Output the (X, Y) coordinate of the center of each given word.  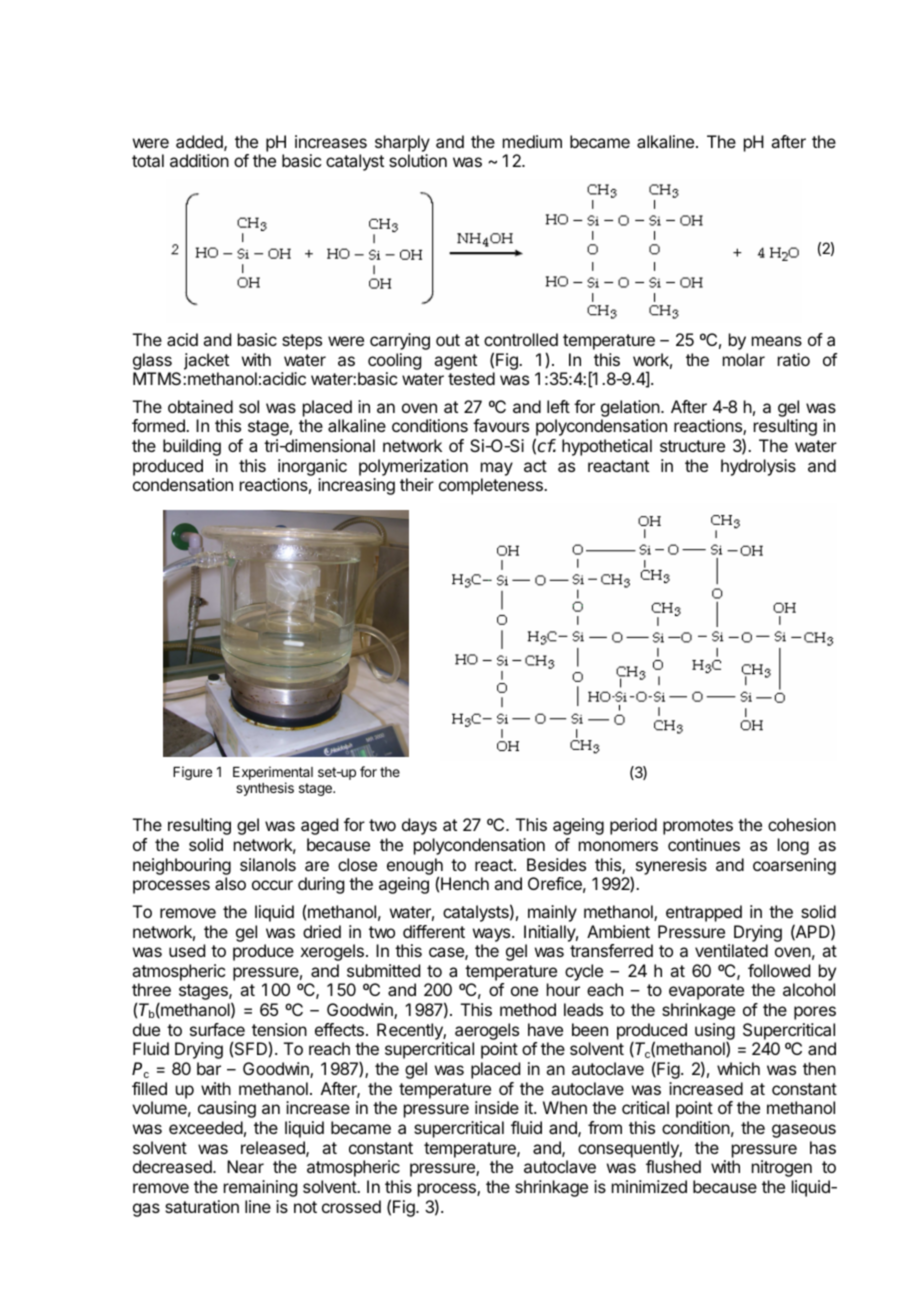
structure (692, 446)
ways (493, 935)
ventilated (731, 950)
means (777, 341)
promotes (698, 827)
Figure (192, 773)
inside (497, 1107)
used (187, 950)
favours (501, 425)
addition (199, 160)
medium (532, 141)
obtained (200, 406)
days (419, 826)
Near (245, 1166)
